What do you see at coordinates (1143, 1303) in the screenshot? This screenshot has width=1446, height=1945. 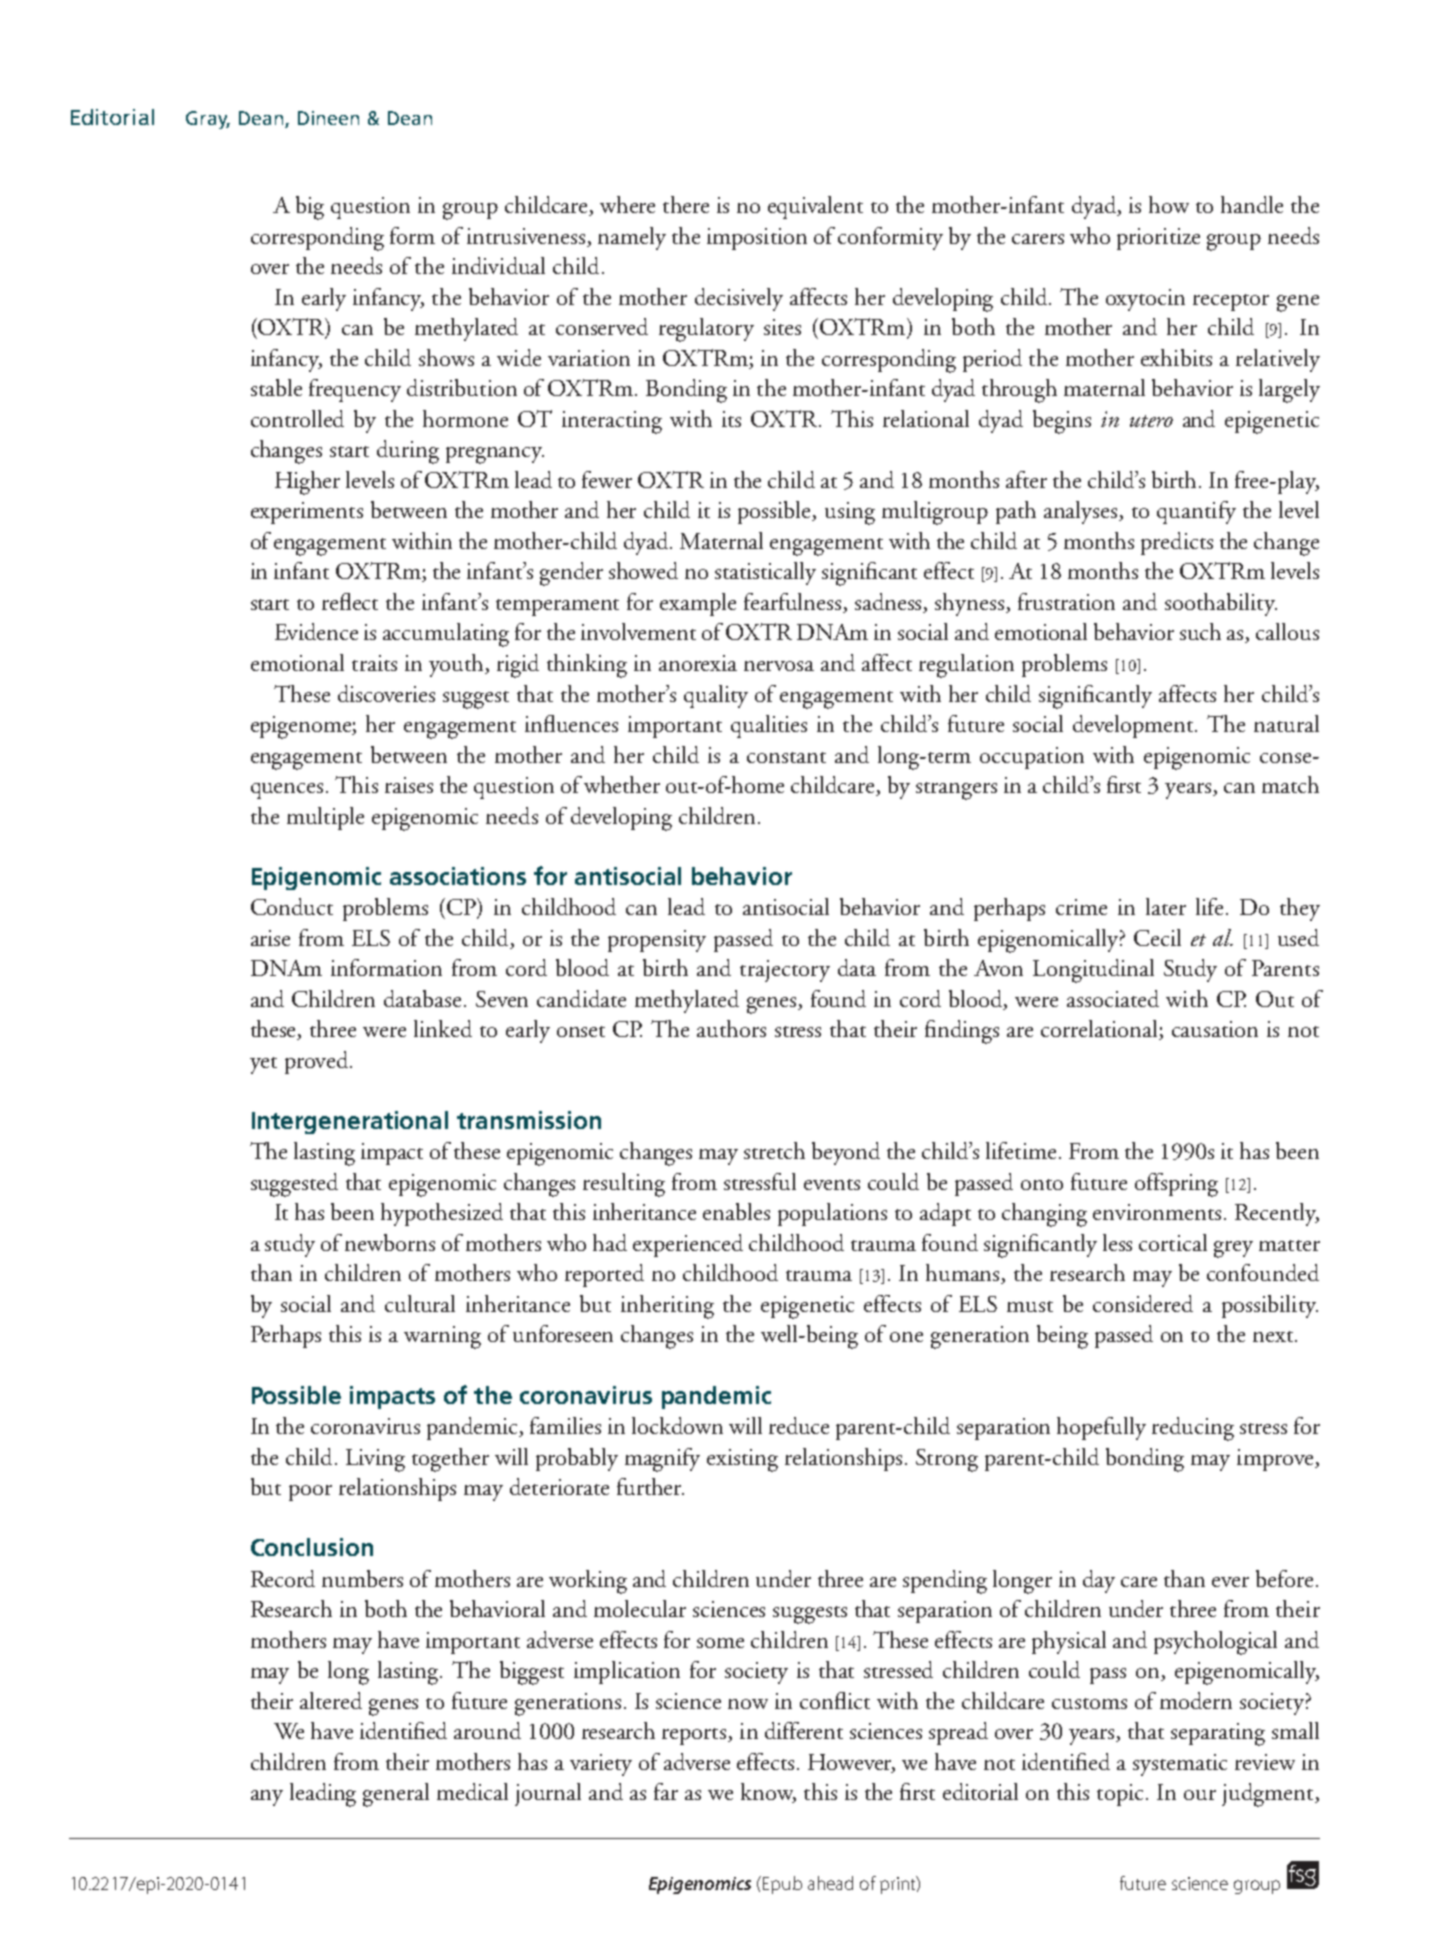 I see `considered` at bounding box center [1143, 1303].
